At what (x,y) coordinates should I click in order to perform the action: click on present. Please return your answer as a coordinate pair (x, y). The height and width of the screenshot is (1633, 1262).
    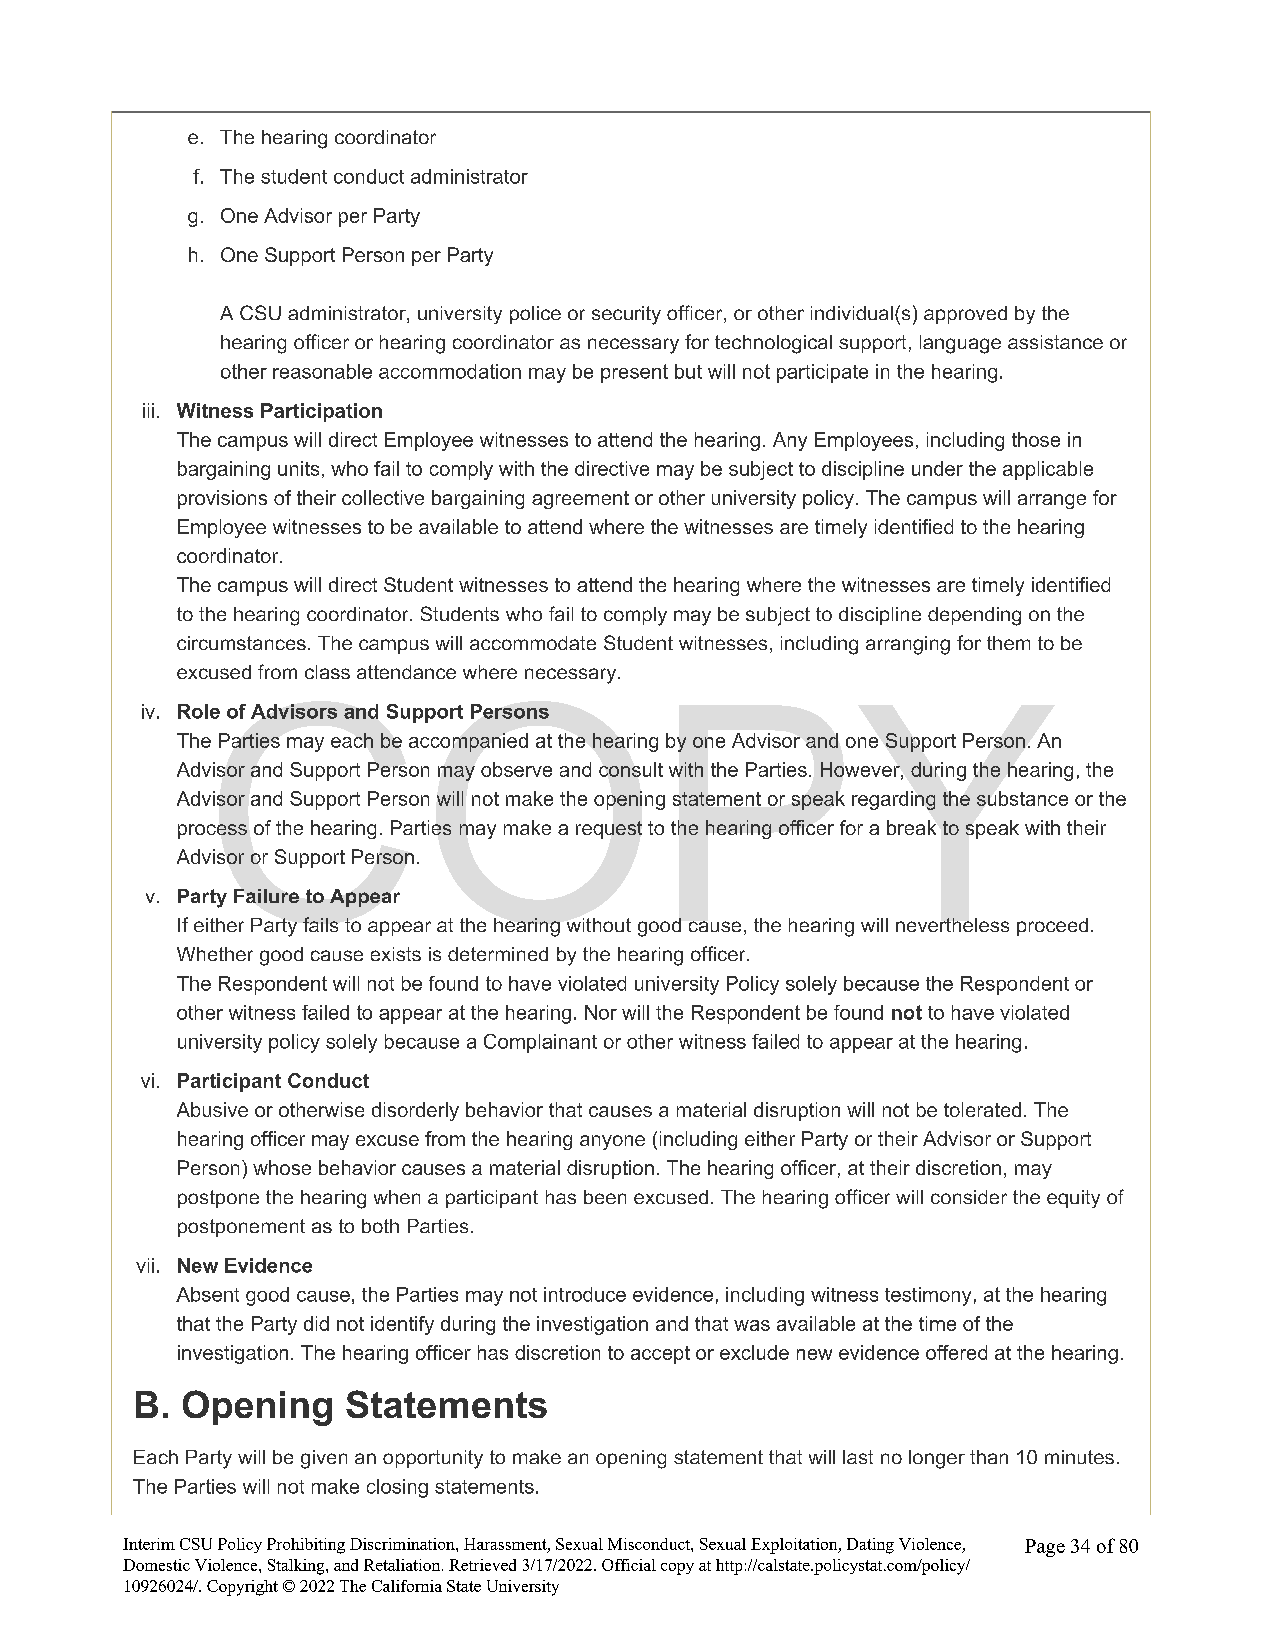
    Looking at the image, I should click on (634, 373).
